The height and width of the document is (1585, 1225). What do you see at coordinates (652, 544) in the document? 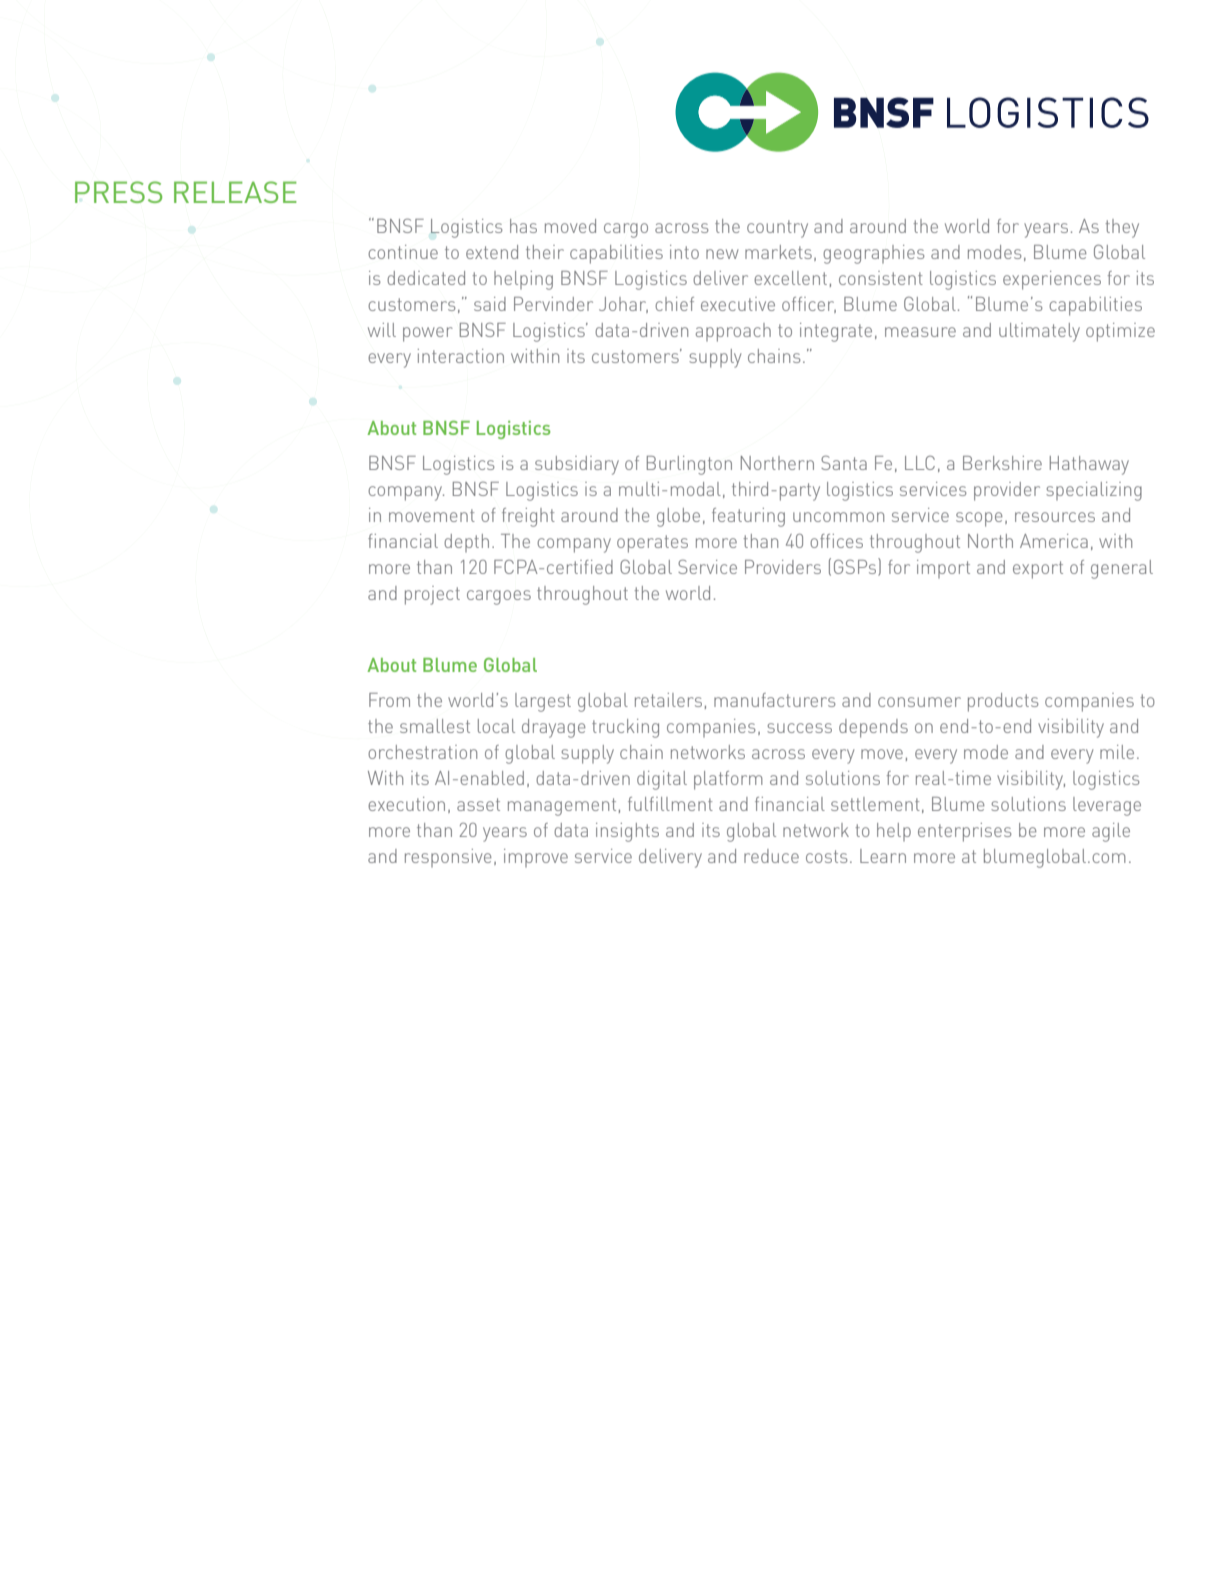
I see `operates` at bounding box center [652, 544].
